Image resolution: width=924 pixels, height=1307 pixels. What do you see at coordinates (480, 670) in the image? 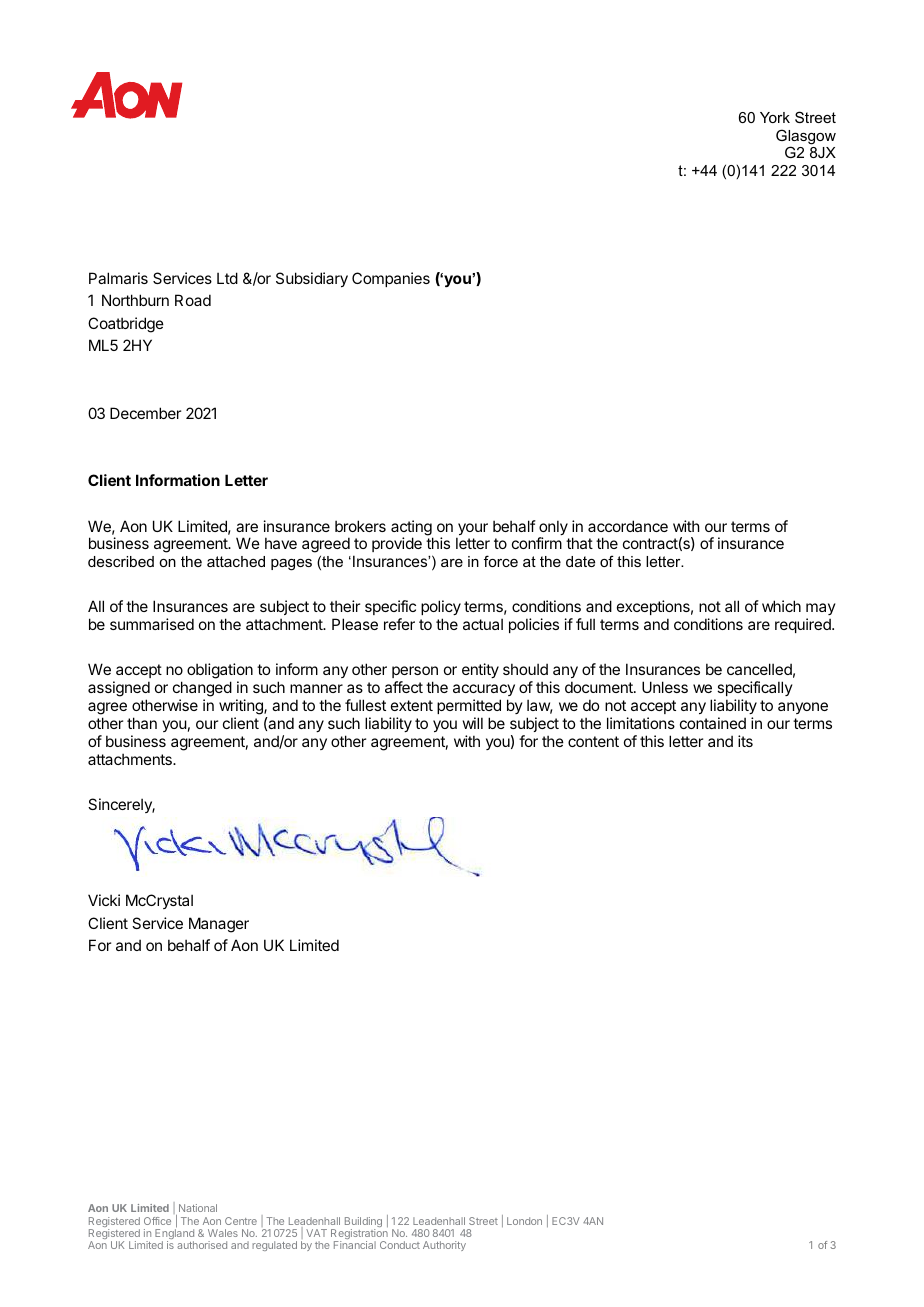
I see `entity` at bounding box center [480, 670].
